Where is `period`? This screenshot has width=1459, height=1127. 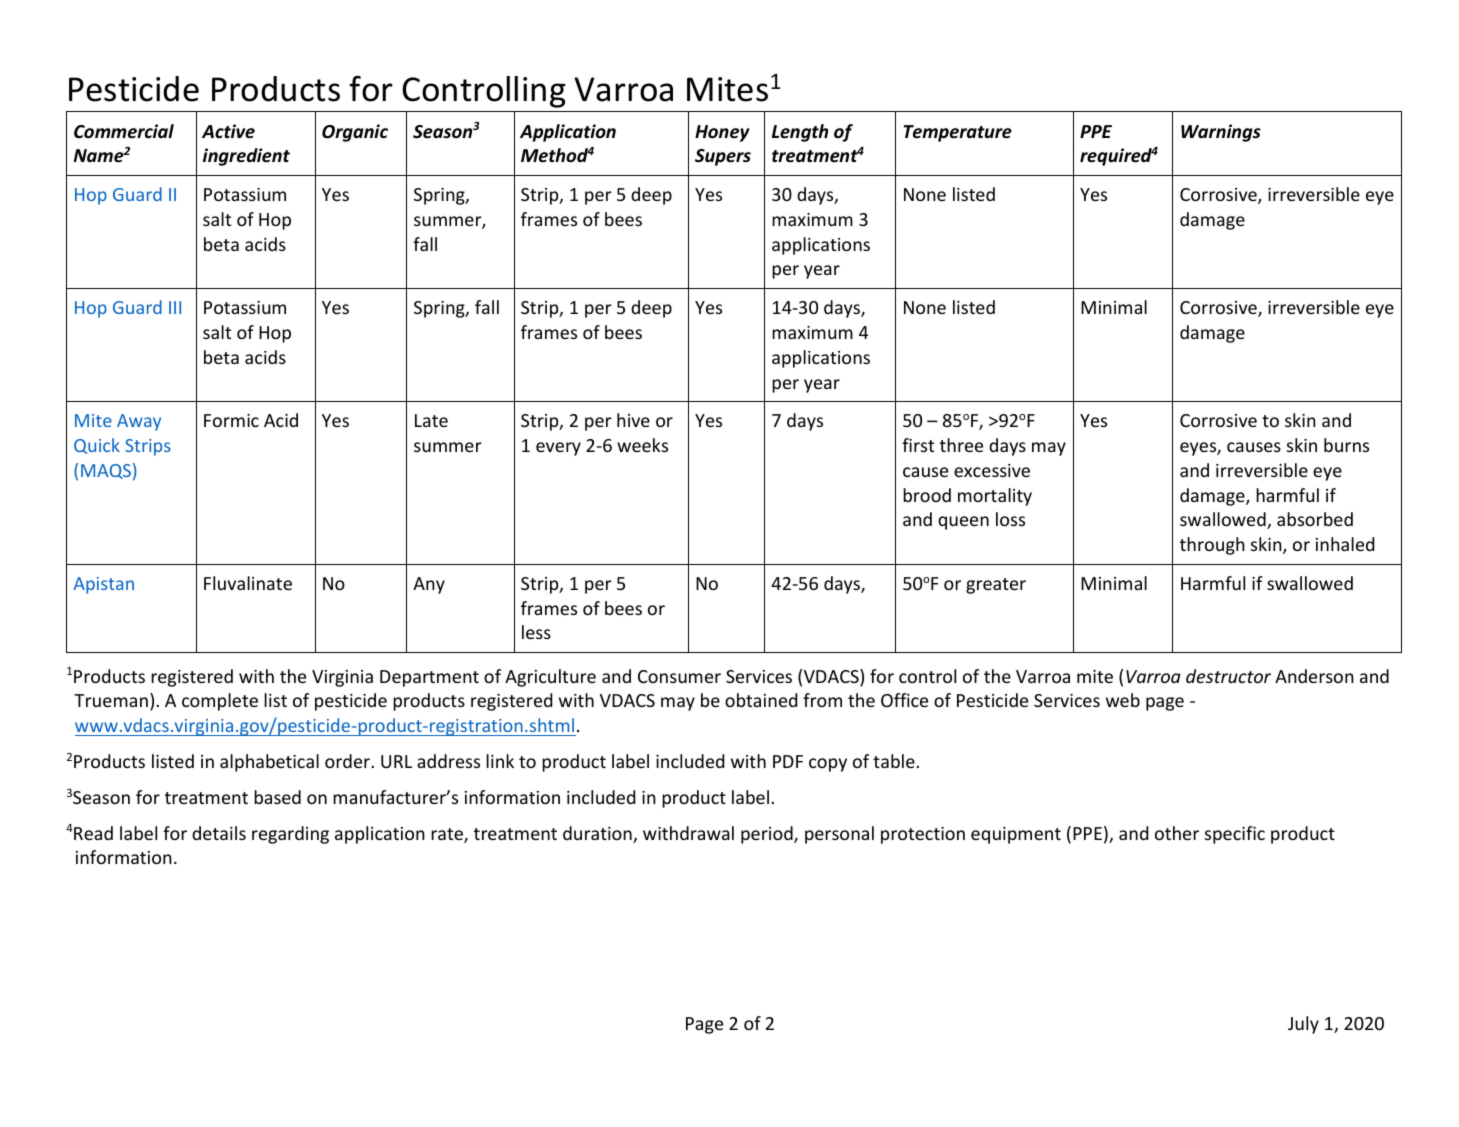
period is located at coordinates (768, 835).
